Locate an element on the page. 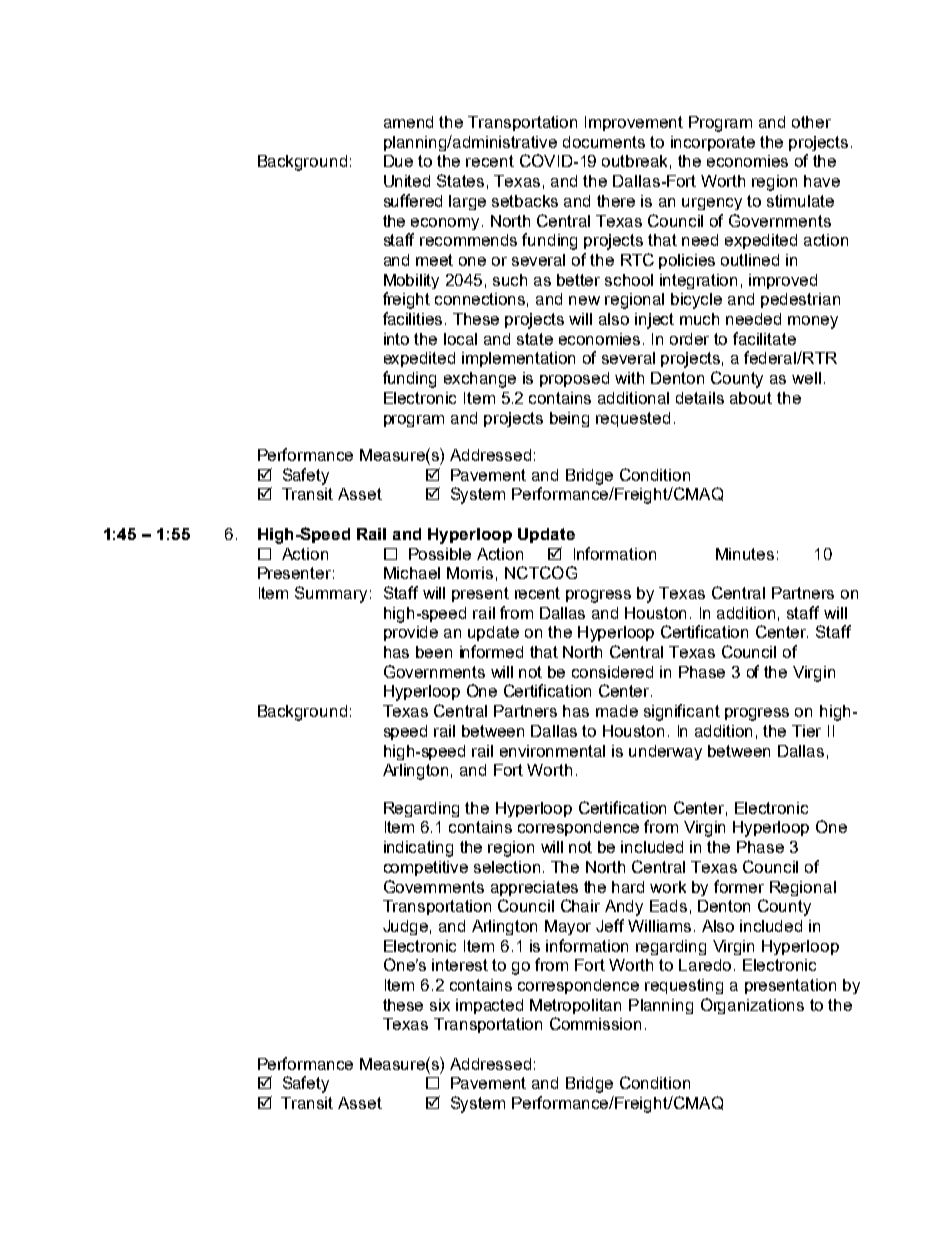  incorporate is located at coordinates (713, 143).
